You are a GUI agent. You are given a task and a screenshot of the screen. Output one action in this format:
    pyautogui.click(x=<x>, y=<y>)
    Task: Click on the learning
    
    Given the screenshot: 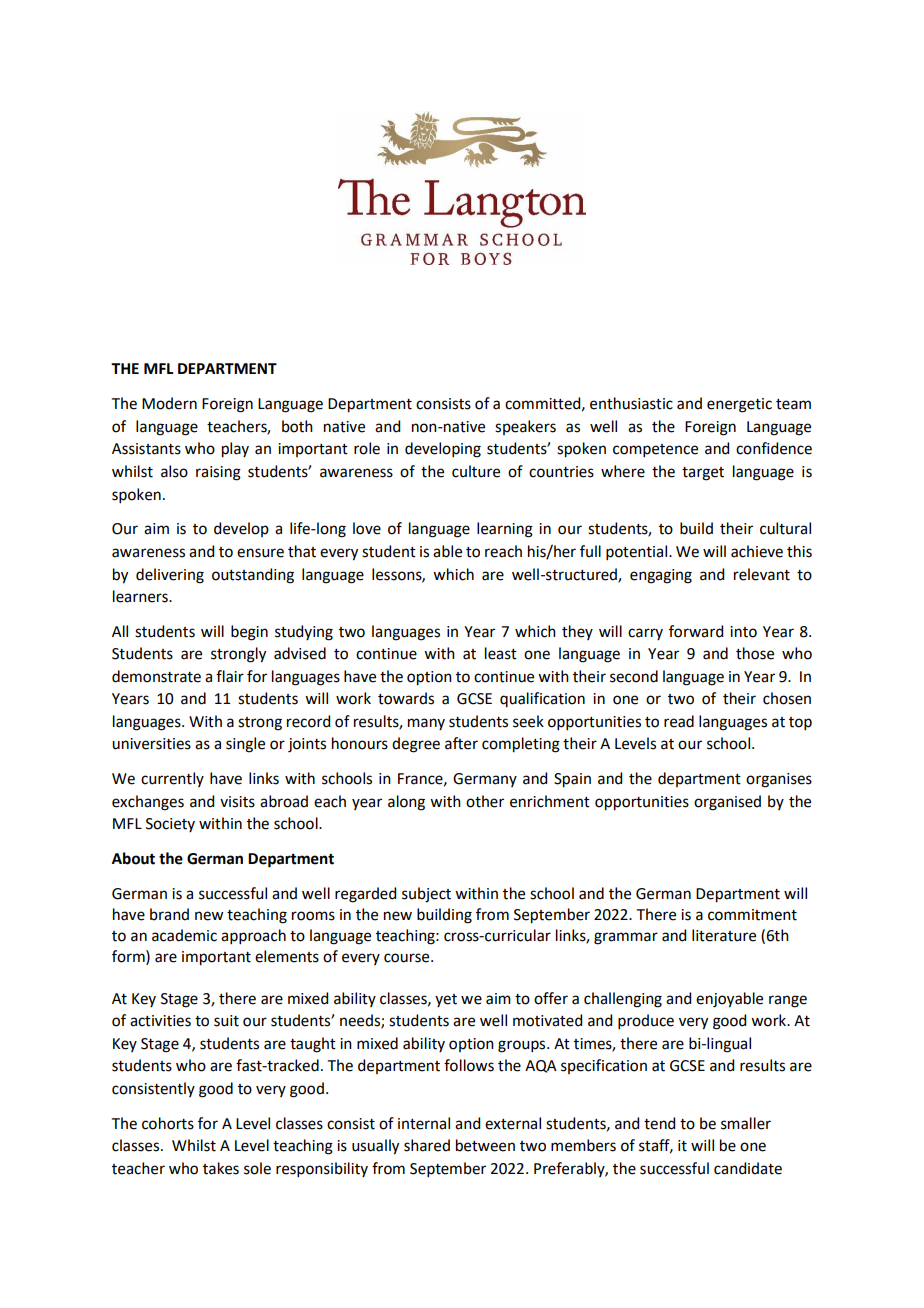 What is the action you would take?
    pyautogui.click(x=505, y=530)
